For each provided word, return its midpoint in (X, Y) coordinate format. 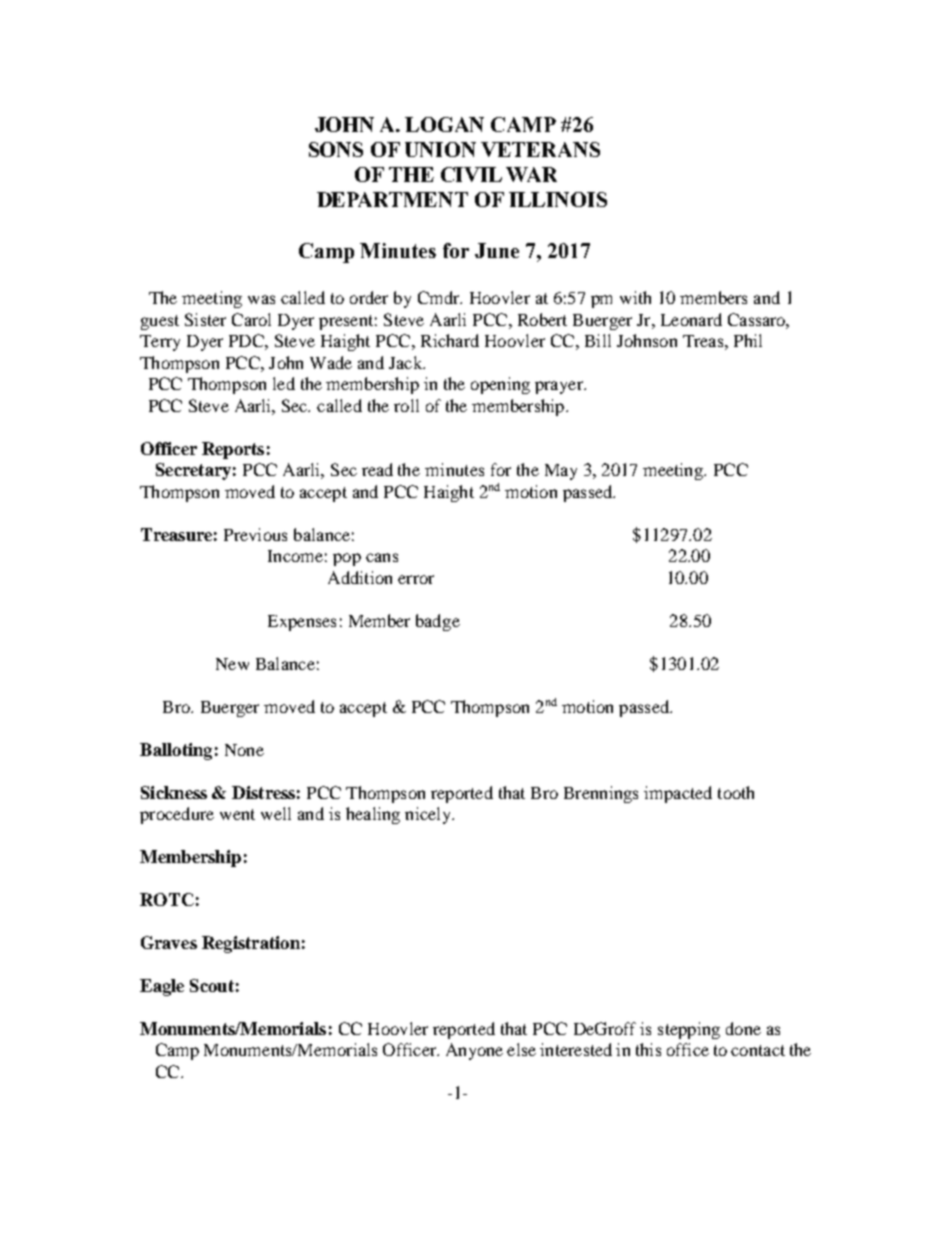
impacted (678, 794)
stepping (689, 1030)
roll (406, 405)
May (561, 472)
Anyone (474, 1051)
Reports (233, 450)
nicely (429, 815)
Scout (212, 985)
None (244, 750)
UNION (440, 149)
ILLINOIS (558, 199)
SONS (336, 149)
